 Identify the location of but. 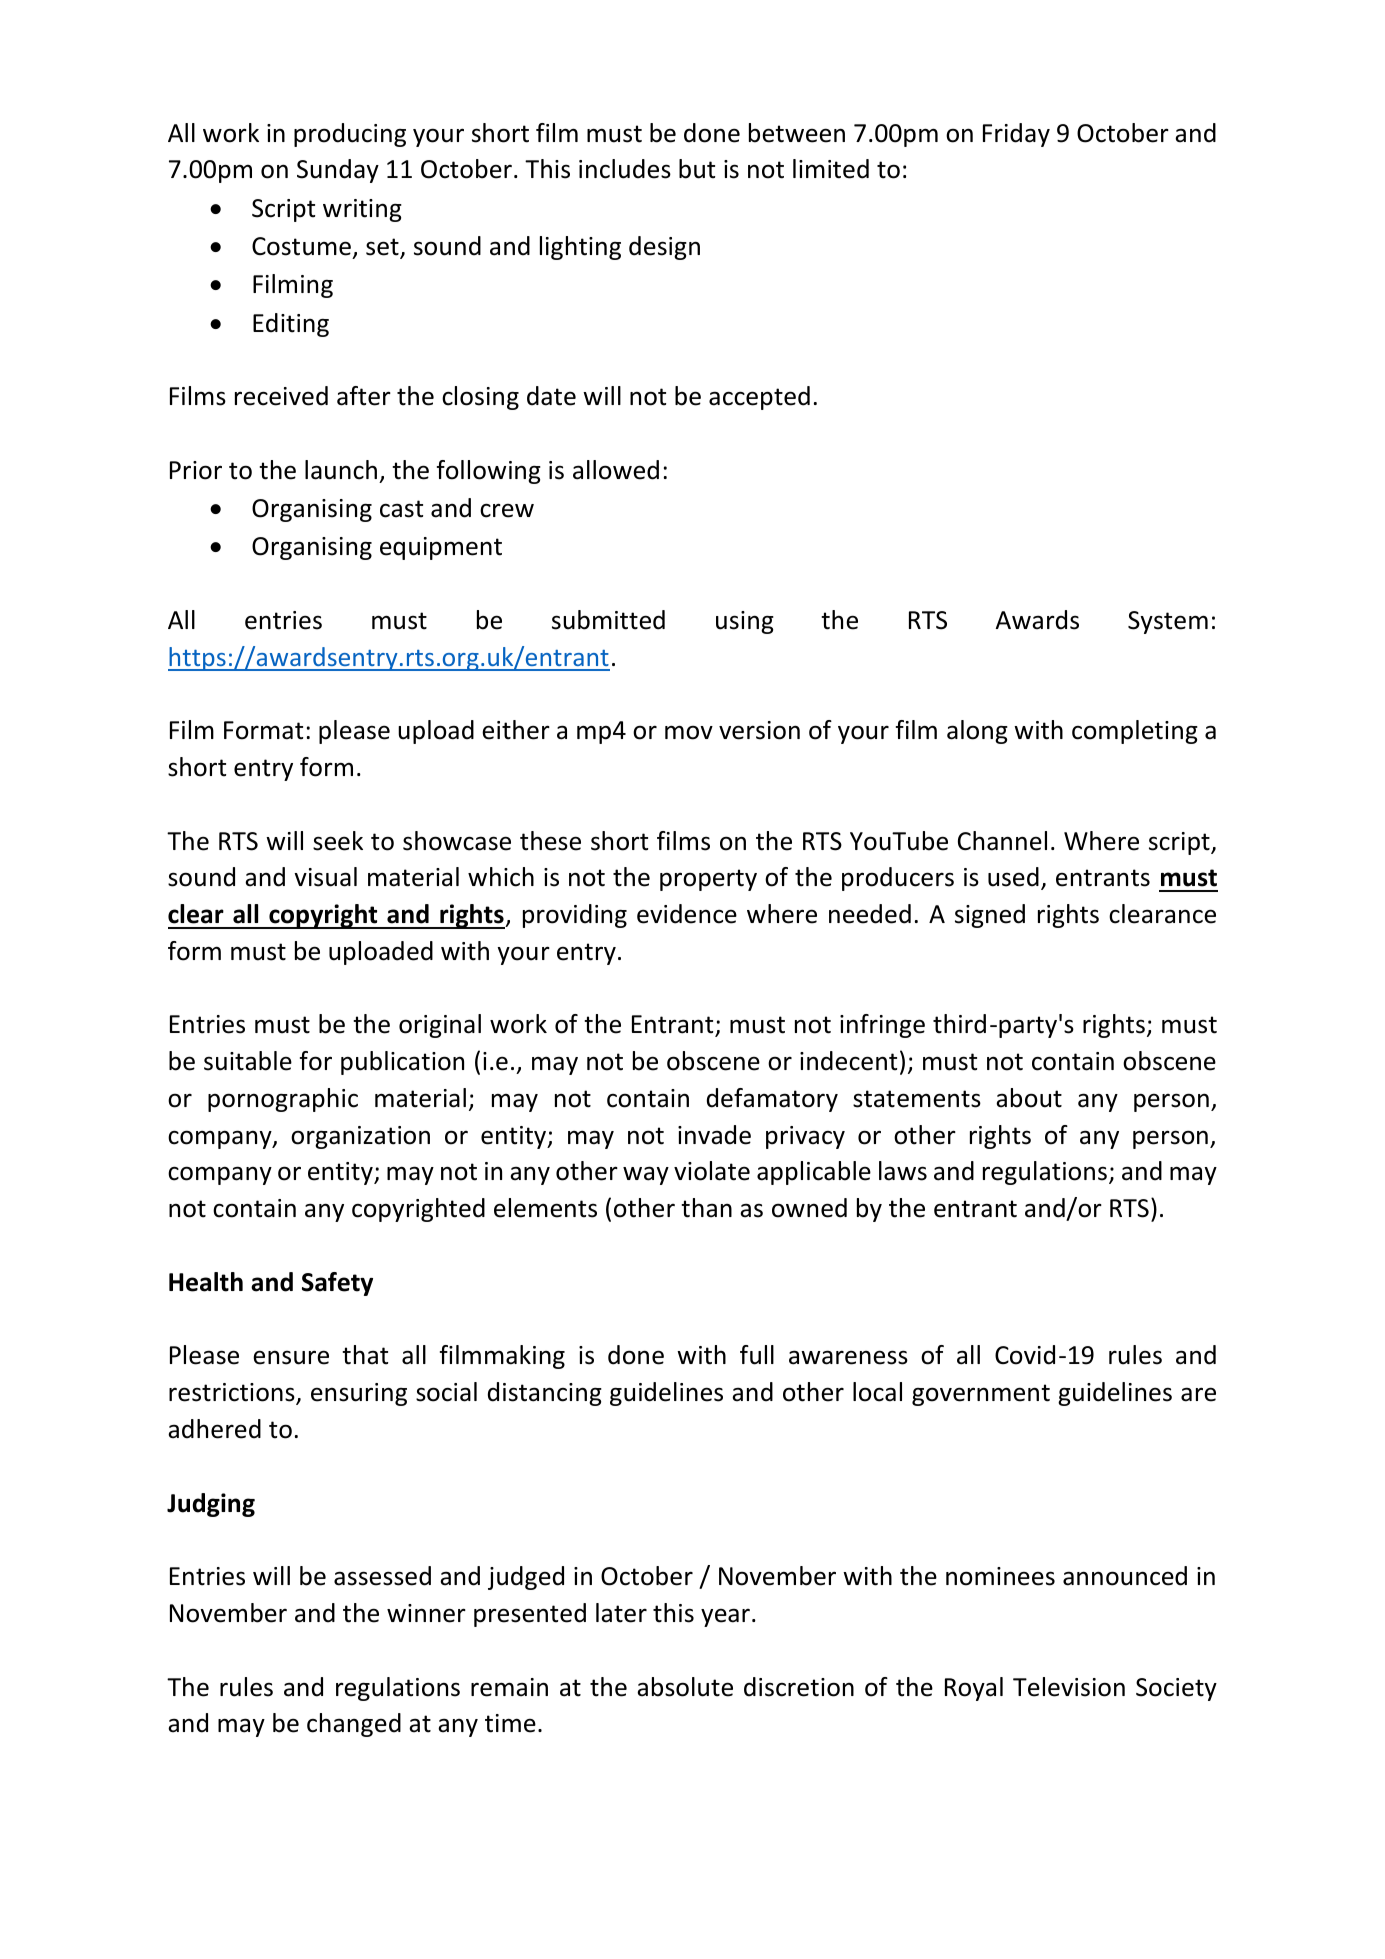
(697, 169).
